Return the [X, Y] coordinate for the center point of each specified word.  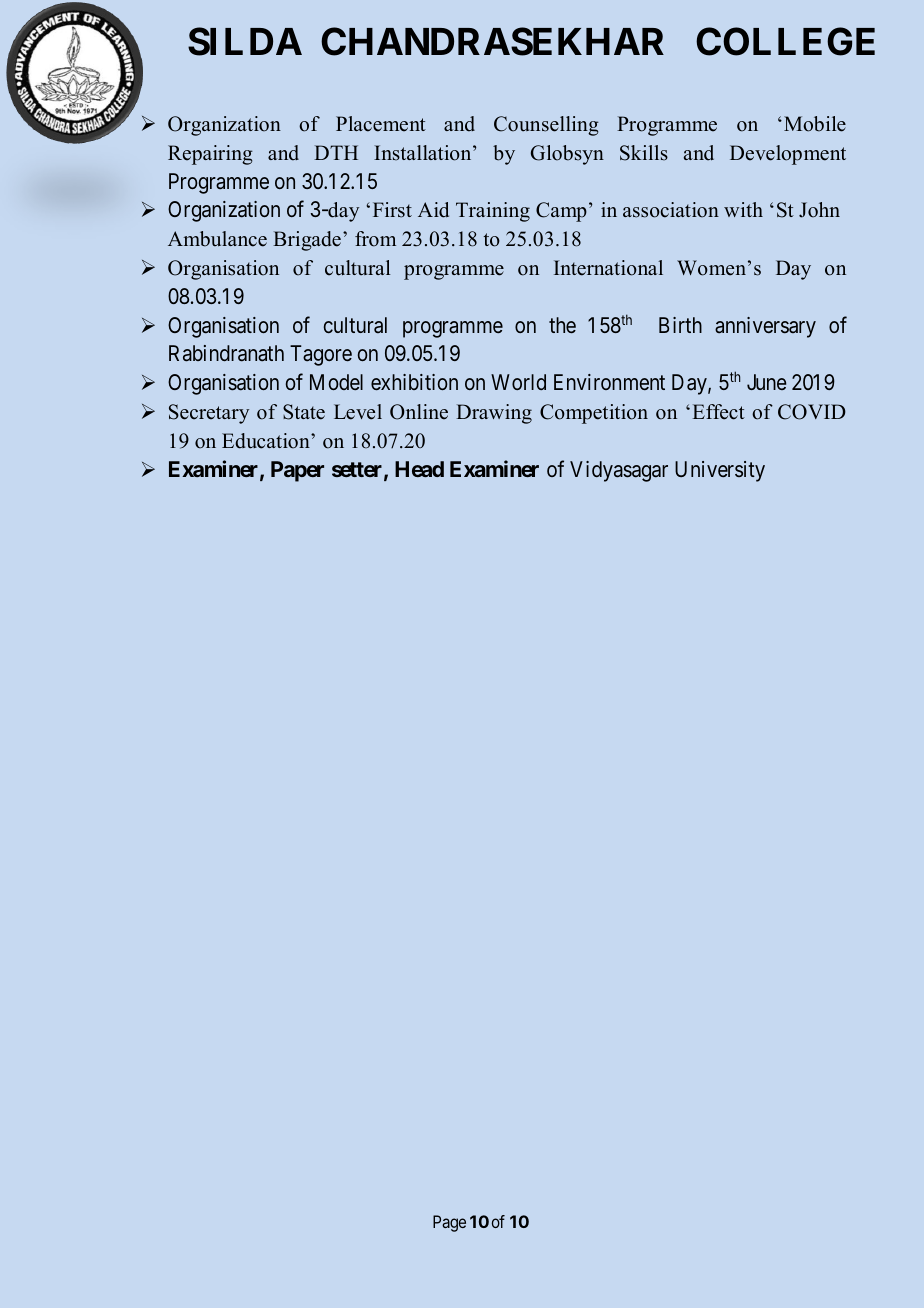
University [720, 471]
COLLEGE [785, 41]
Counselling [546, 126]
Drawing [494, 414]
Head [419, 469]
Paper [297, 471]
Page [449, 1223]
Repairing [210, 155]
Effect [719, 412]
